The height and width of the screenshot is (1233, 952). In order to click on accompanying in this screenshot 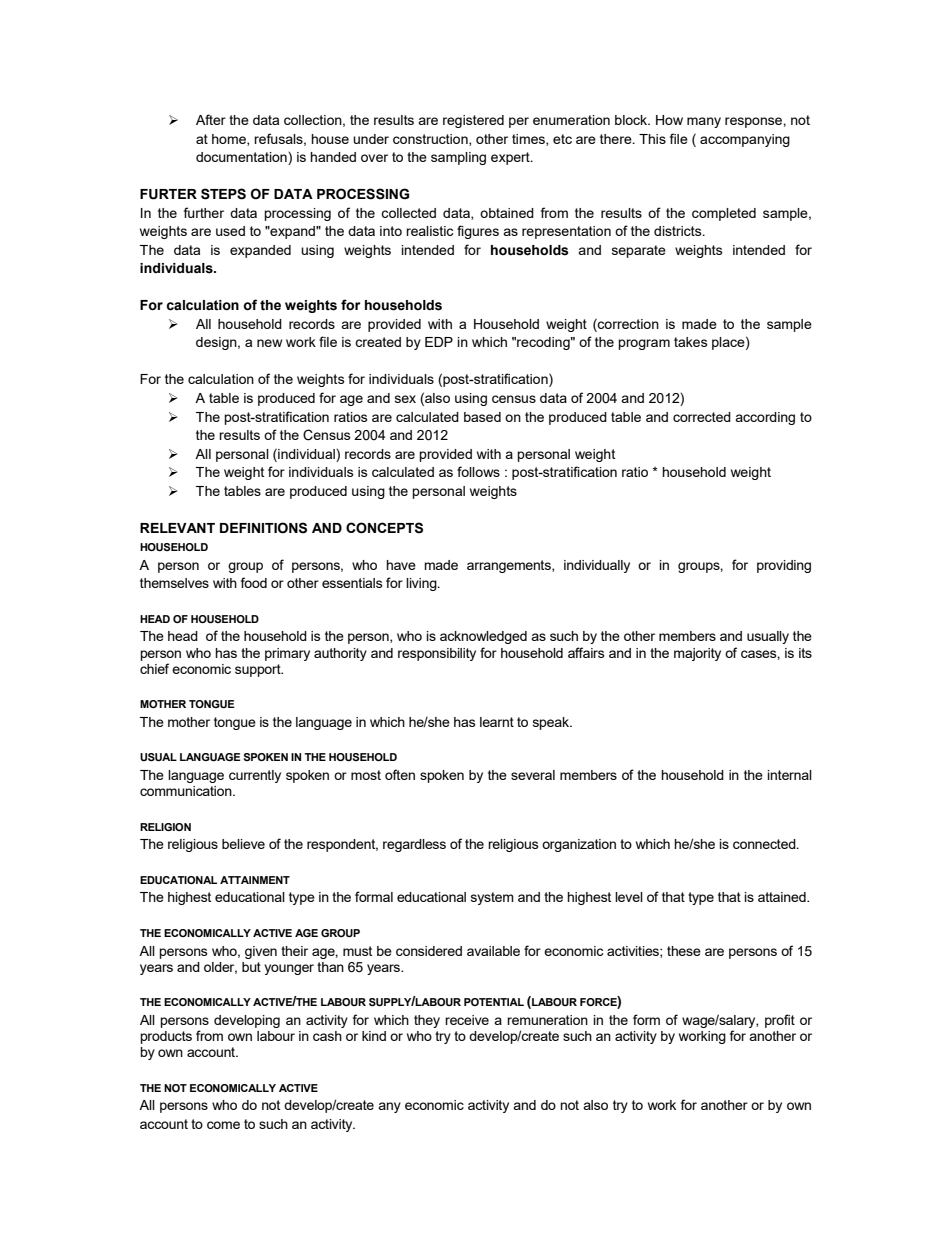, I will do `click(745, 140)`.
